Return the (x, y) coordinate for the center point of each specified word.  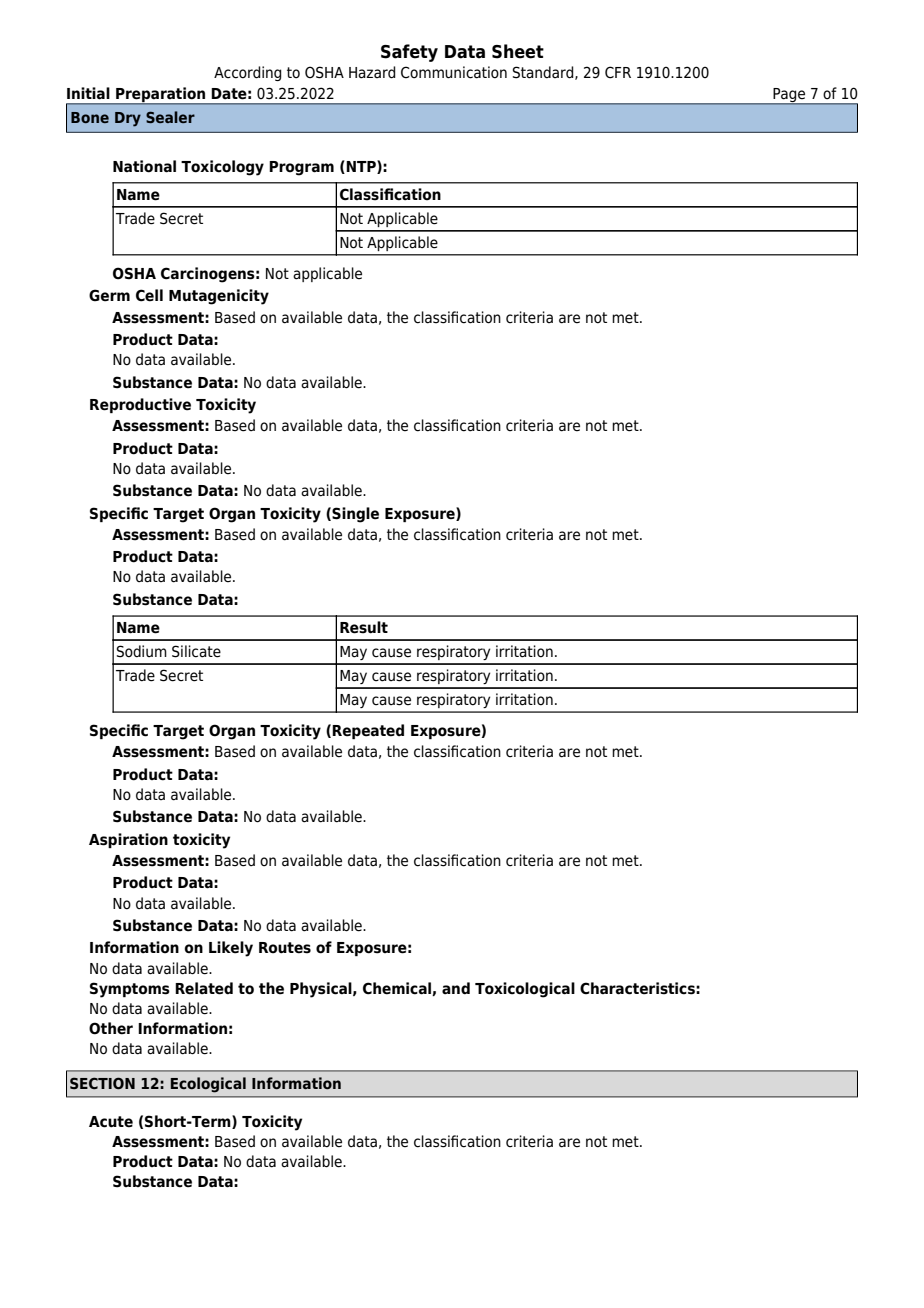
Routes (285, 948)
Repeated (368, 731)
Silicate (196, 651)
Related (204, 988)
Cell (149, 295)
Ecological (208, 1085)
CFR (618, 72)
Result (364, 627)
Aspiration (128, 840)
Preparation (161, 95)
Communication (454, 72)
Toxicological (525, 990)
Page (789, 96)
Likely (231, 949)
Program (301, 168)
